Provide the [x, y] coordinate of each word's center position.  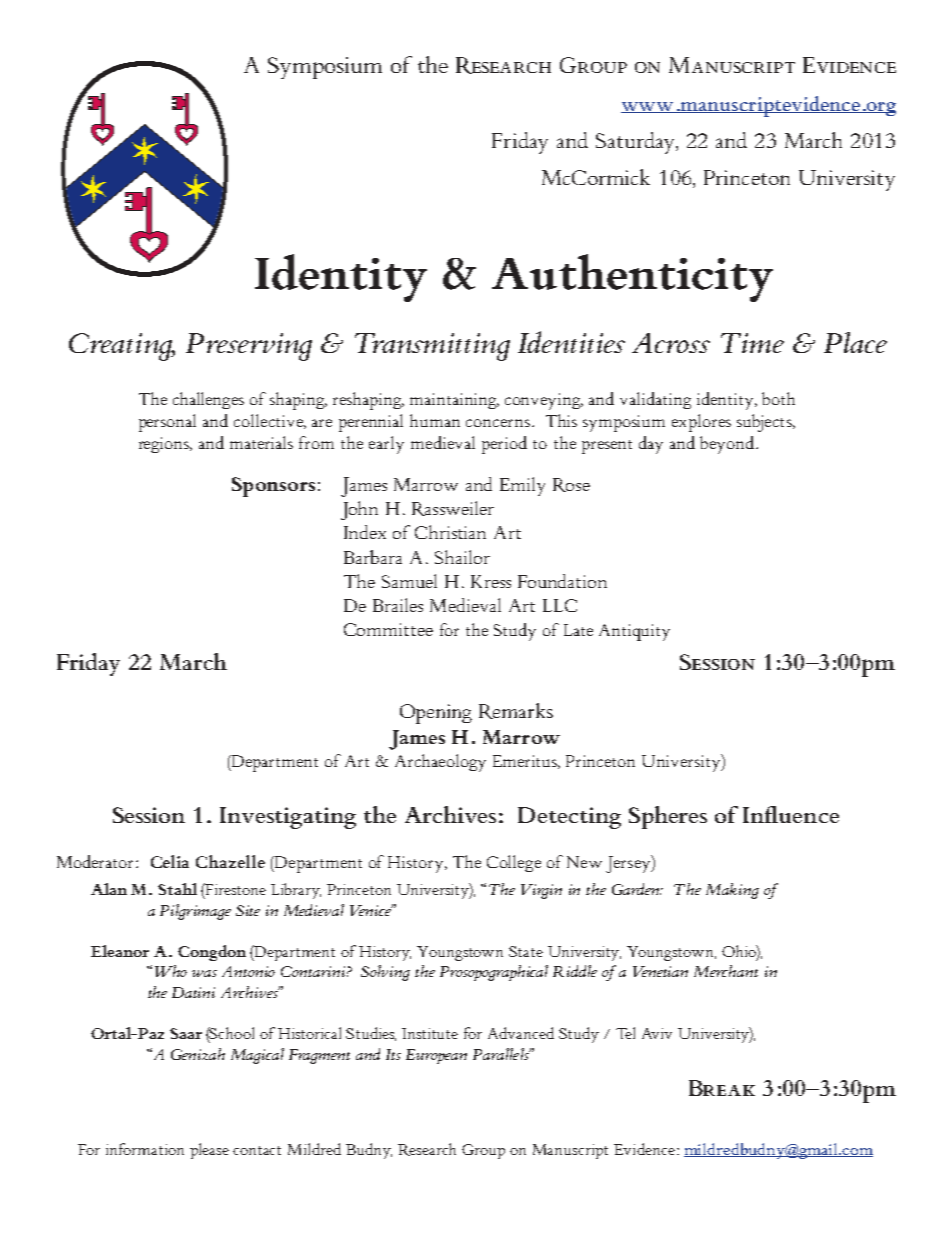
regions [165, 445]
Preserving [249, 347]
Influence [791, 814]
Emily [522, 486]
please [209, 1151]
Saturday [637, 143]
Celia [170, 861]
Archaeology [440, 763]
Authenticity [632, 278]
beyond [728, 445]
